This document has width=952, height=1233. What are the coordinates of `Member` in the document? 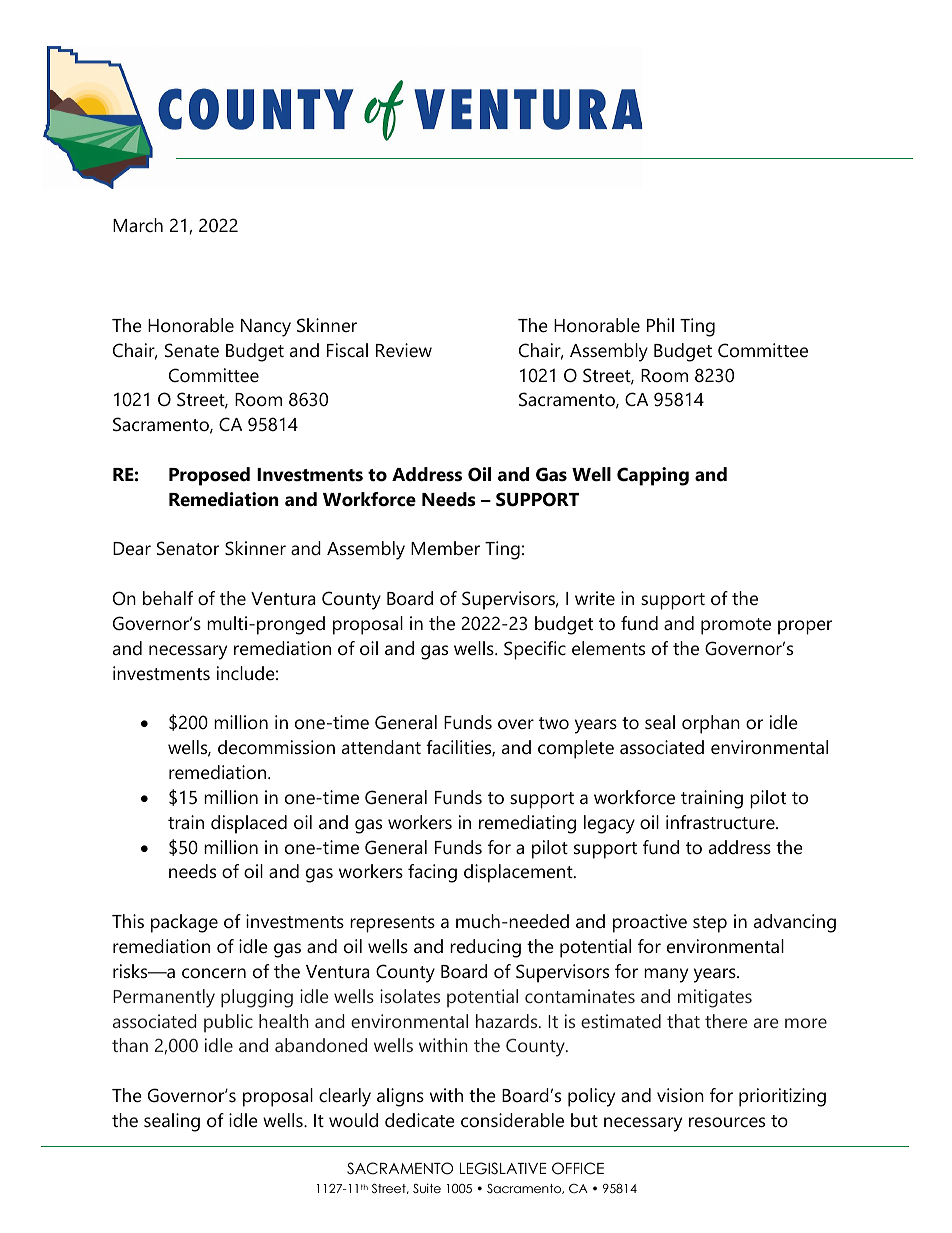 It's located at (445, 548).
